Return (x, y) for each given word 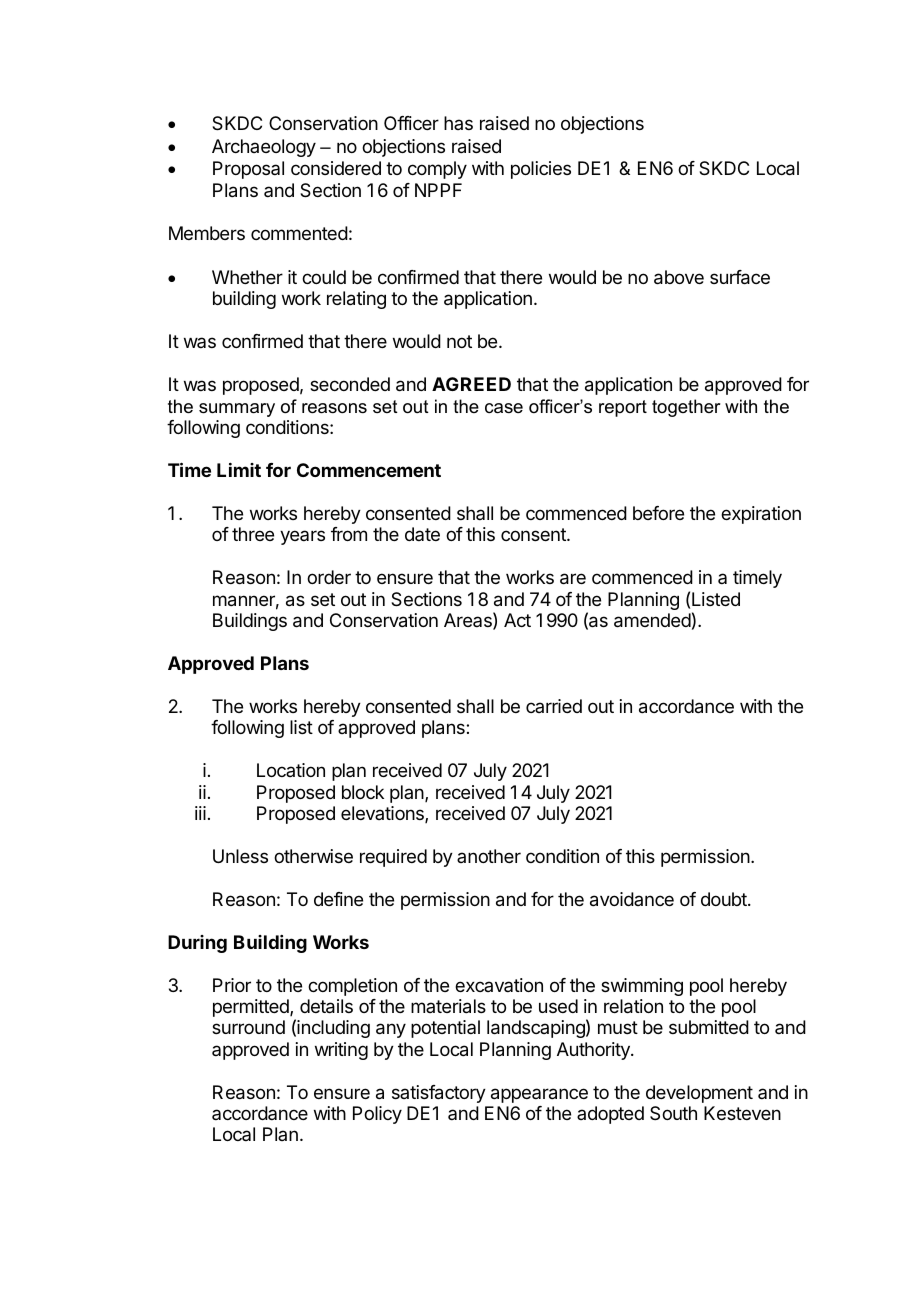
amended (652, 620)
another (489, 856)
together (686, 408)
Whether (247, 277)
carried (554, 706)
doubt (725, 899)
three (253, 534)
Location (291, 770)
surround (248, 1027)
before (658, 513)
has (458, 123)
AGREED (471, 384)
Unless (240, 856)
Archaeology (264, 148)
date (422, 534)
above (679, 277)
